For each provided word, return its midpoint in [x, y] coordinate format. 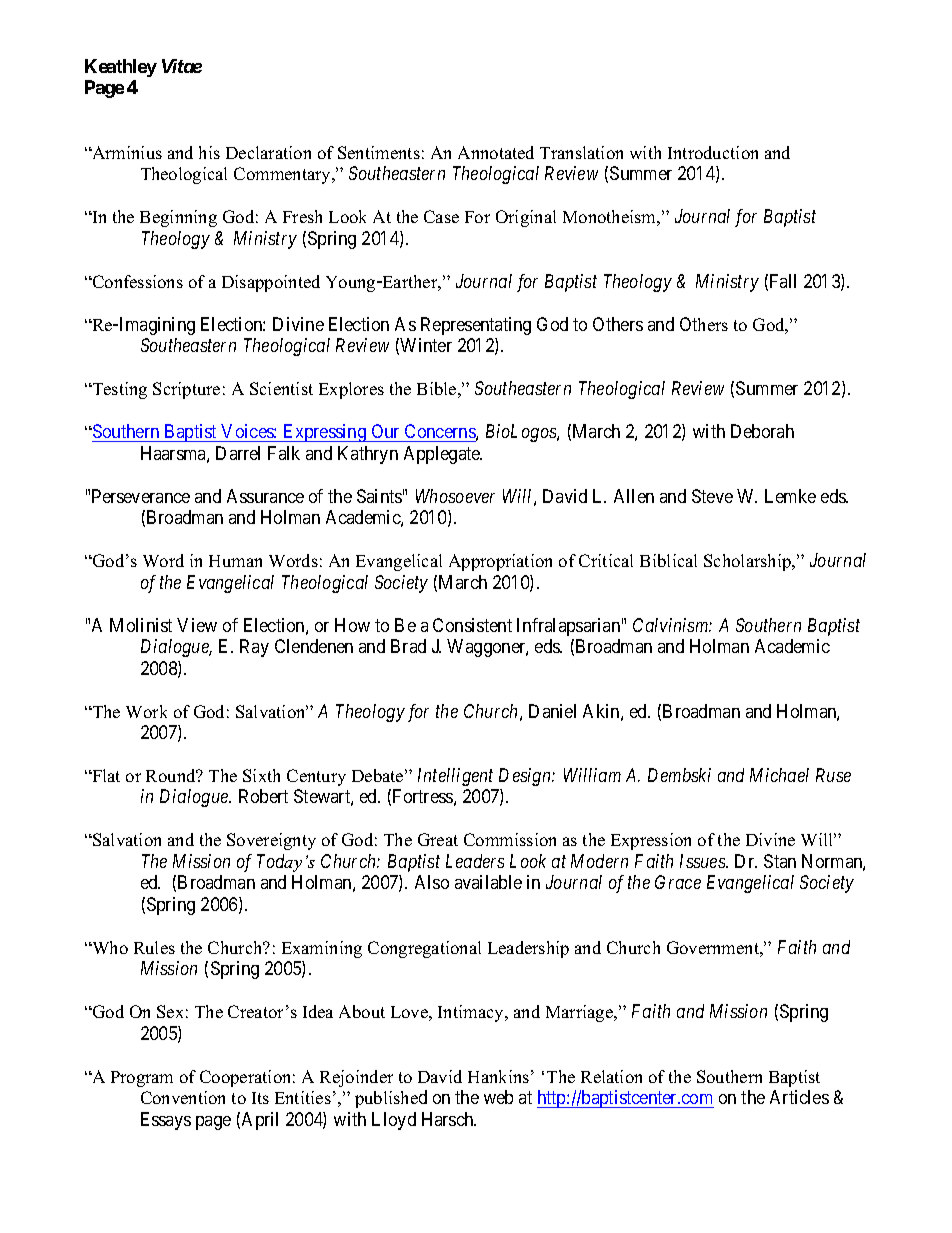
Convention [183, 1097]
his [209, 152]
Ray [254, 648]
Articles [799, 1097]
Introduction [713, 152]
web [498, 1097]
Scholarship [748, 562]
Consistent [472, 625]
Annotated [496, 152]
